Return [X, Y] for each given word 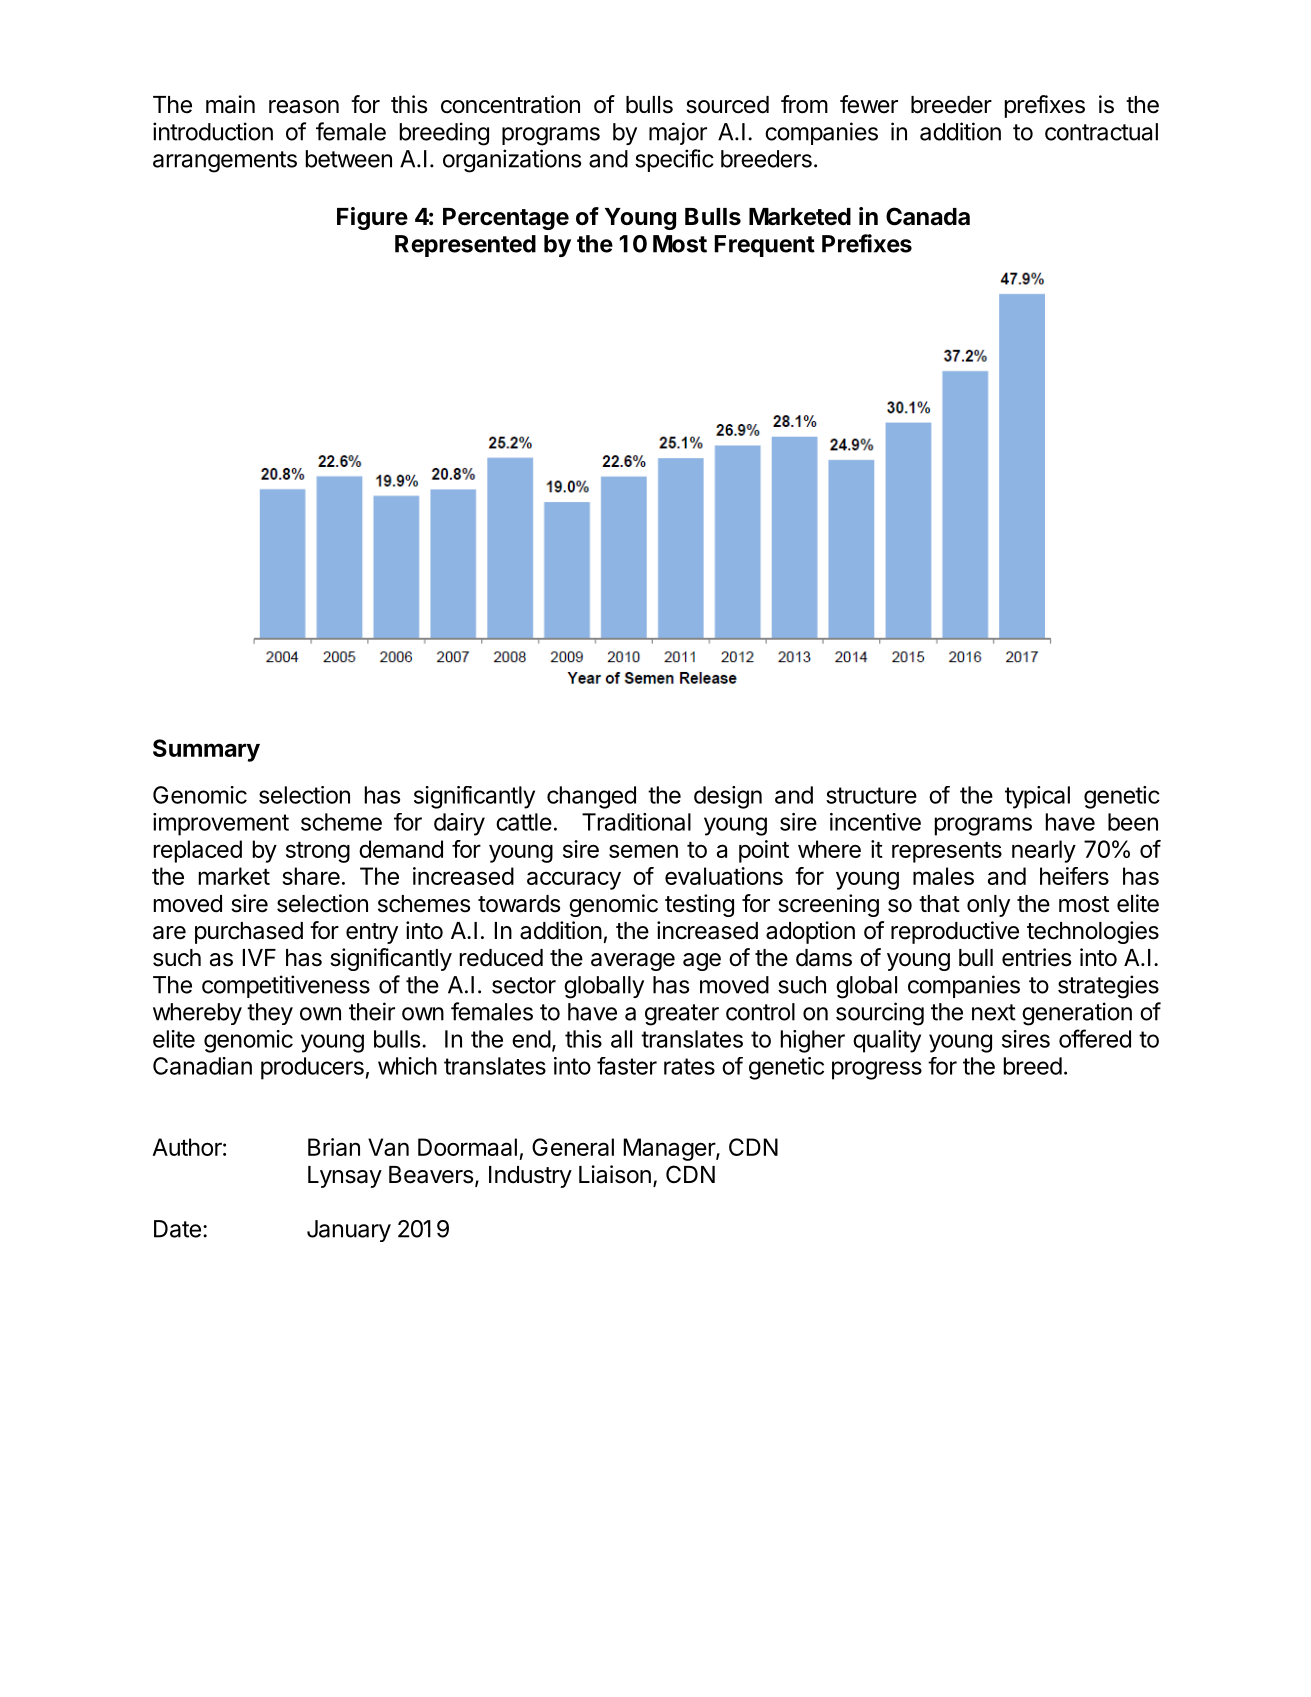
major [678, 133]
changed [591, 797]
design [728, 797]
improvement [221, 824]
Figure [372, 218]
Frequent [764, 246]
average [633, 962]
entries [1036, 957]
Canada [928, 216]
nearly [1044, 851]
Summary [206, 750]
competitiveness [286, 986]
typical [1037, 797]
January [349, 1231]
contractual [1101, 132]
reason [304, 107]
